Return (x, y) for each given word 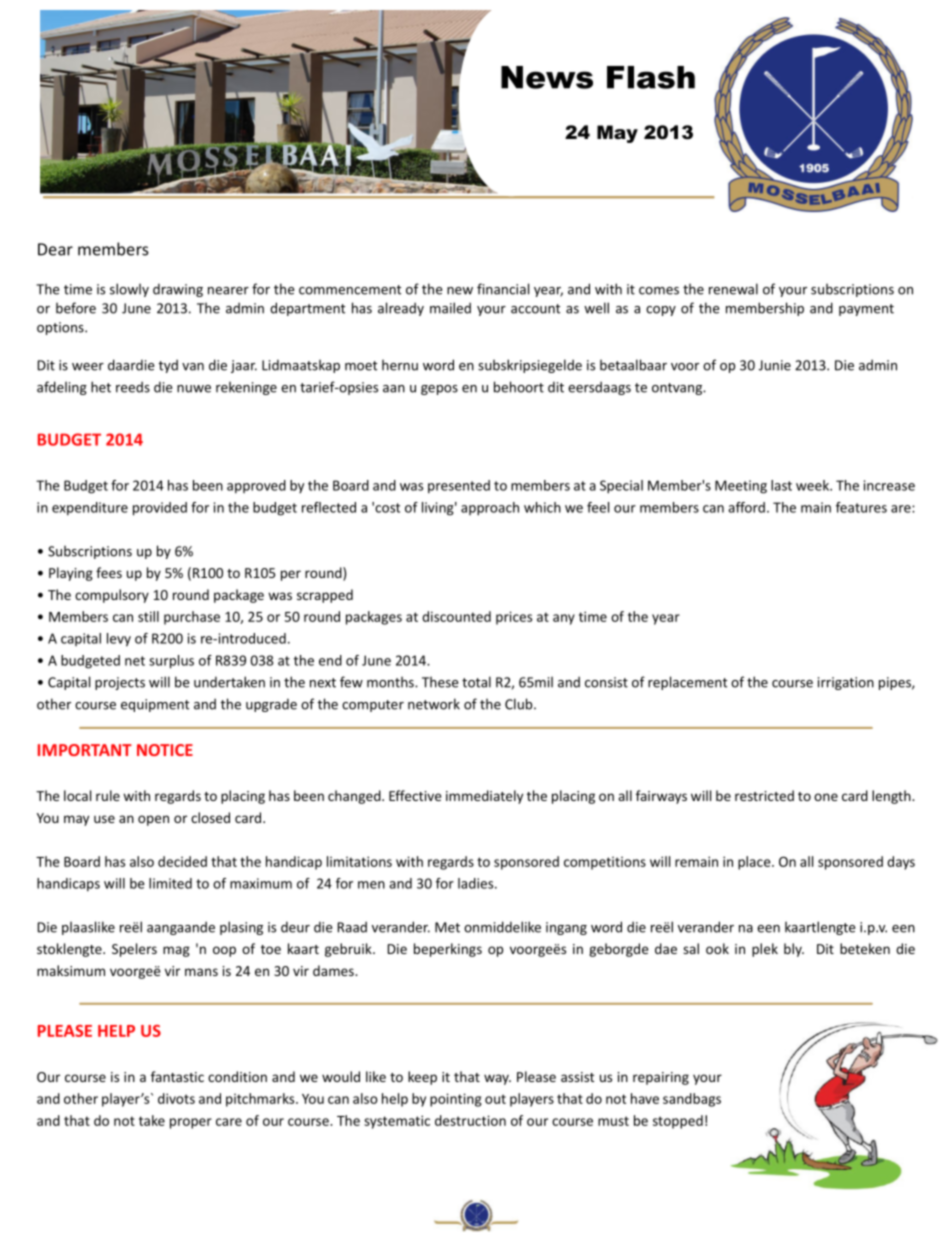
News (547, 77)
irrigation (846, 683)
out (495, 1099)
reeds (133, 387)
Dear (55, 249)
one (826, 797)
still (148, 616)
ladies (477, 883)
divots (176, 1098)
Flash (651, 77)
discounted (456, 616)
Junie (775, 365)
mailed (450, 308)
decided (182, 861)
